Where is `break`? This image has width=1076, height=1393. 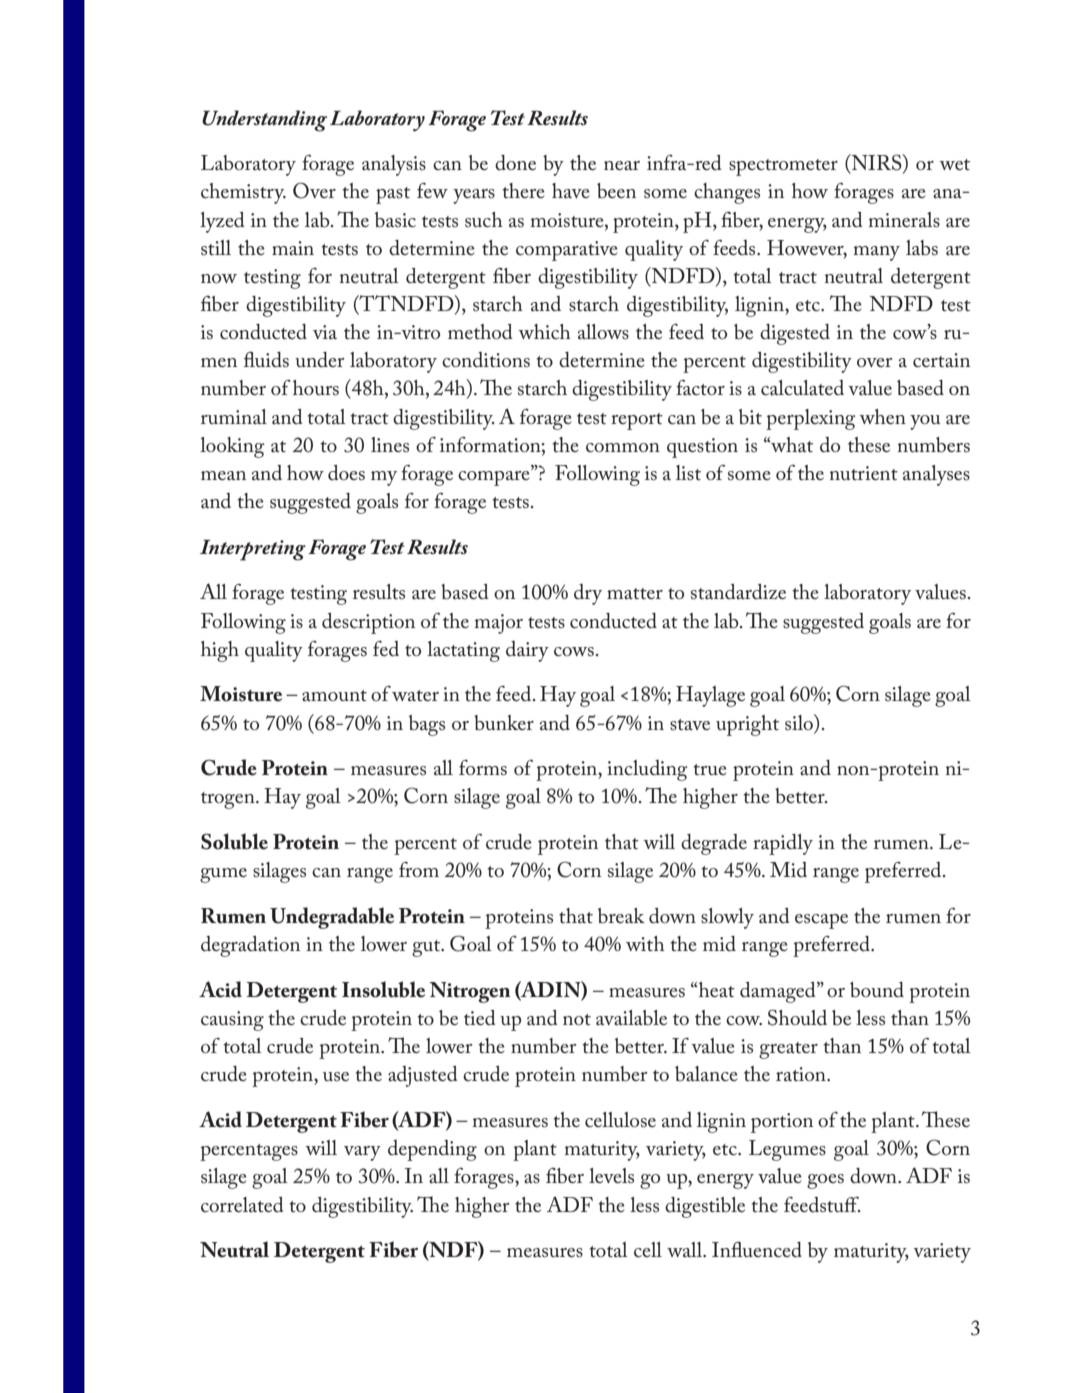 break is located at coordinates (621, 916).
